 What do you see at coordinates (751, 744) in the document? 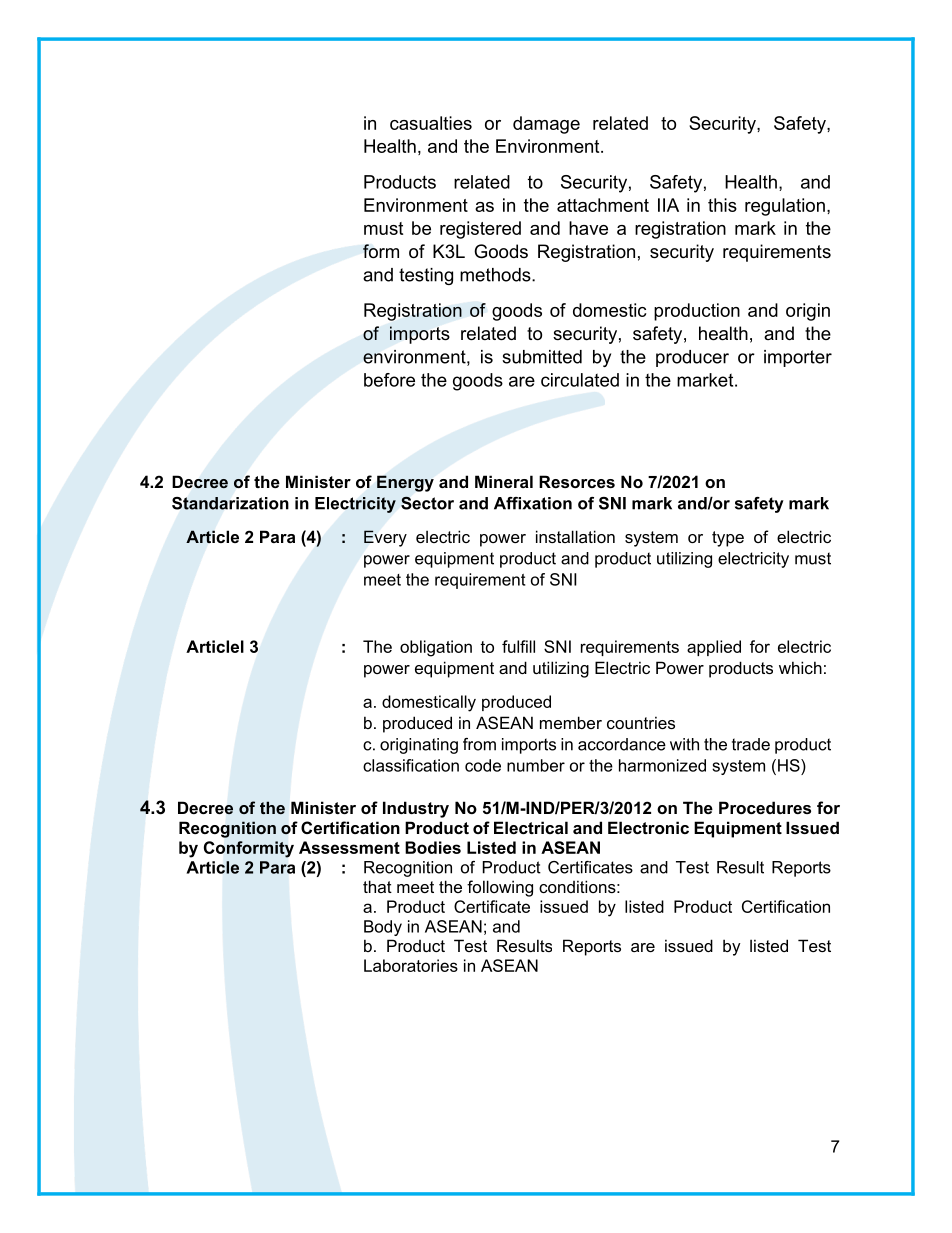
I see `trade` at bounding box center [751, 744].
